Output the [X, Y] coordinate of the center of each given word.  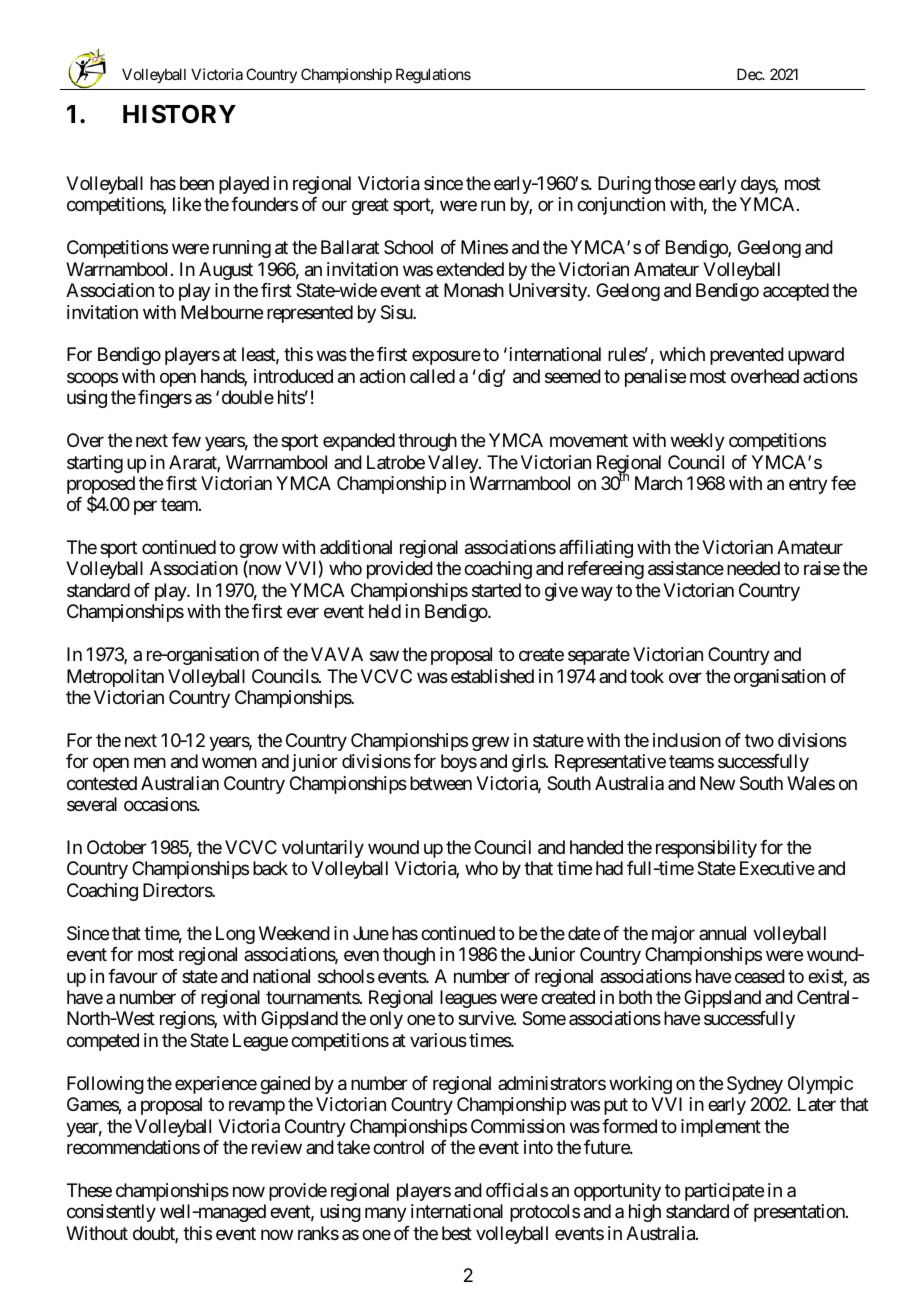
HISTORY [179, 114]
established [492, 676]
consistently [111, 1213]
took [647, 676]
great [370, 207]
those [674, 183]
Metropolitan [115, 678]
